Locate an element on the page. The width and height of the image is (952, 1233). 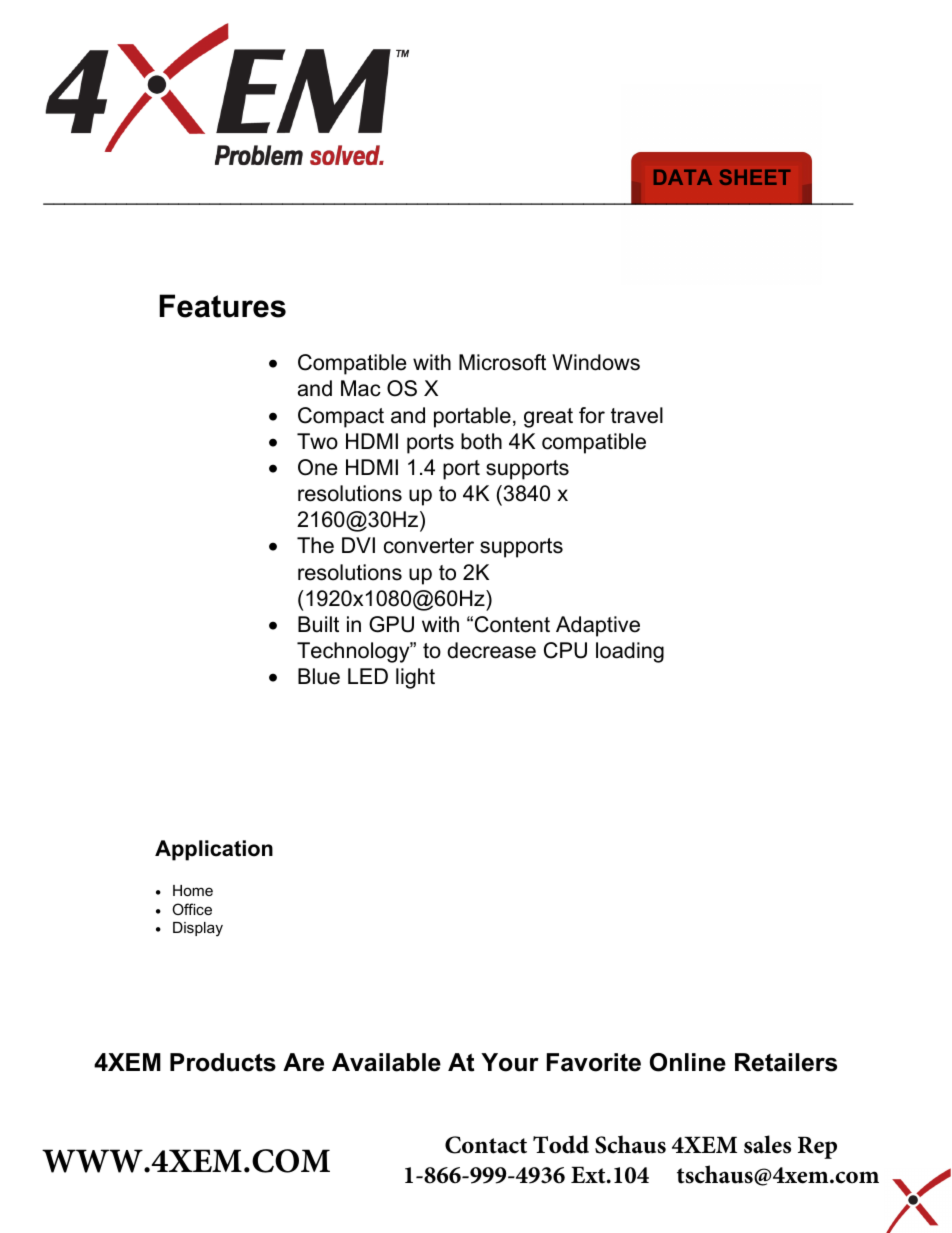
DATA is located at coordinates (683, 177).
